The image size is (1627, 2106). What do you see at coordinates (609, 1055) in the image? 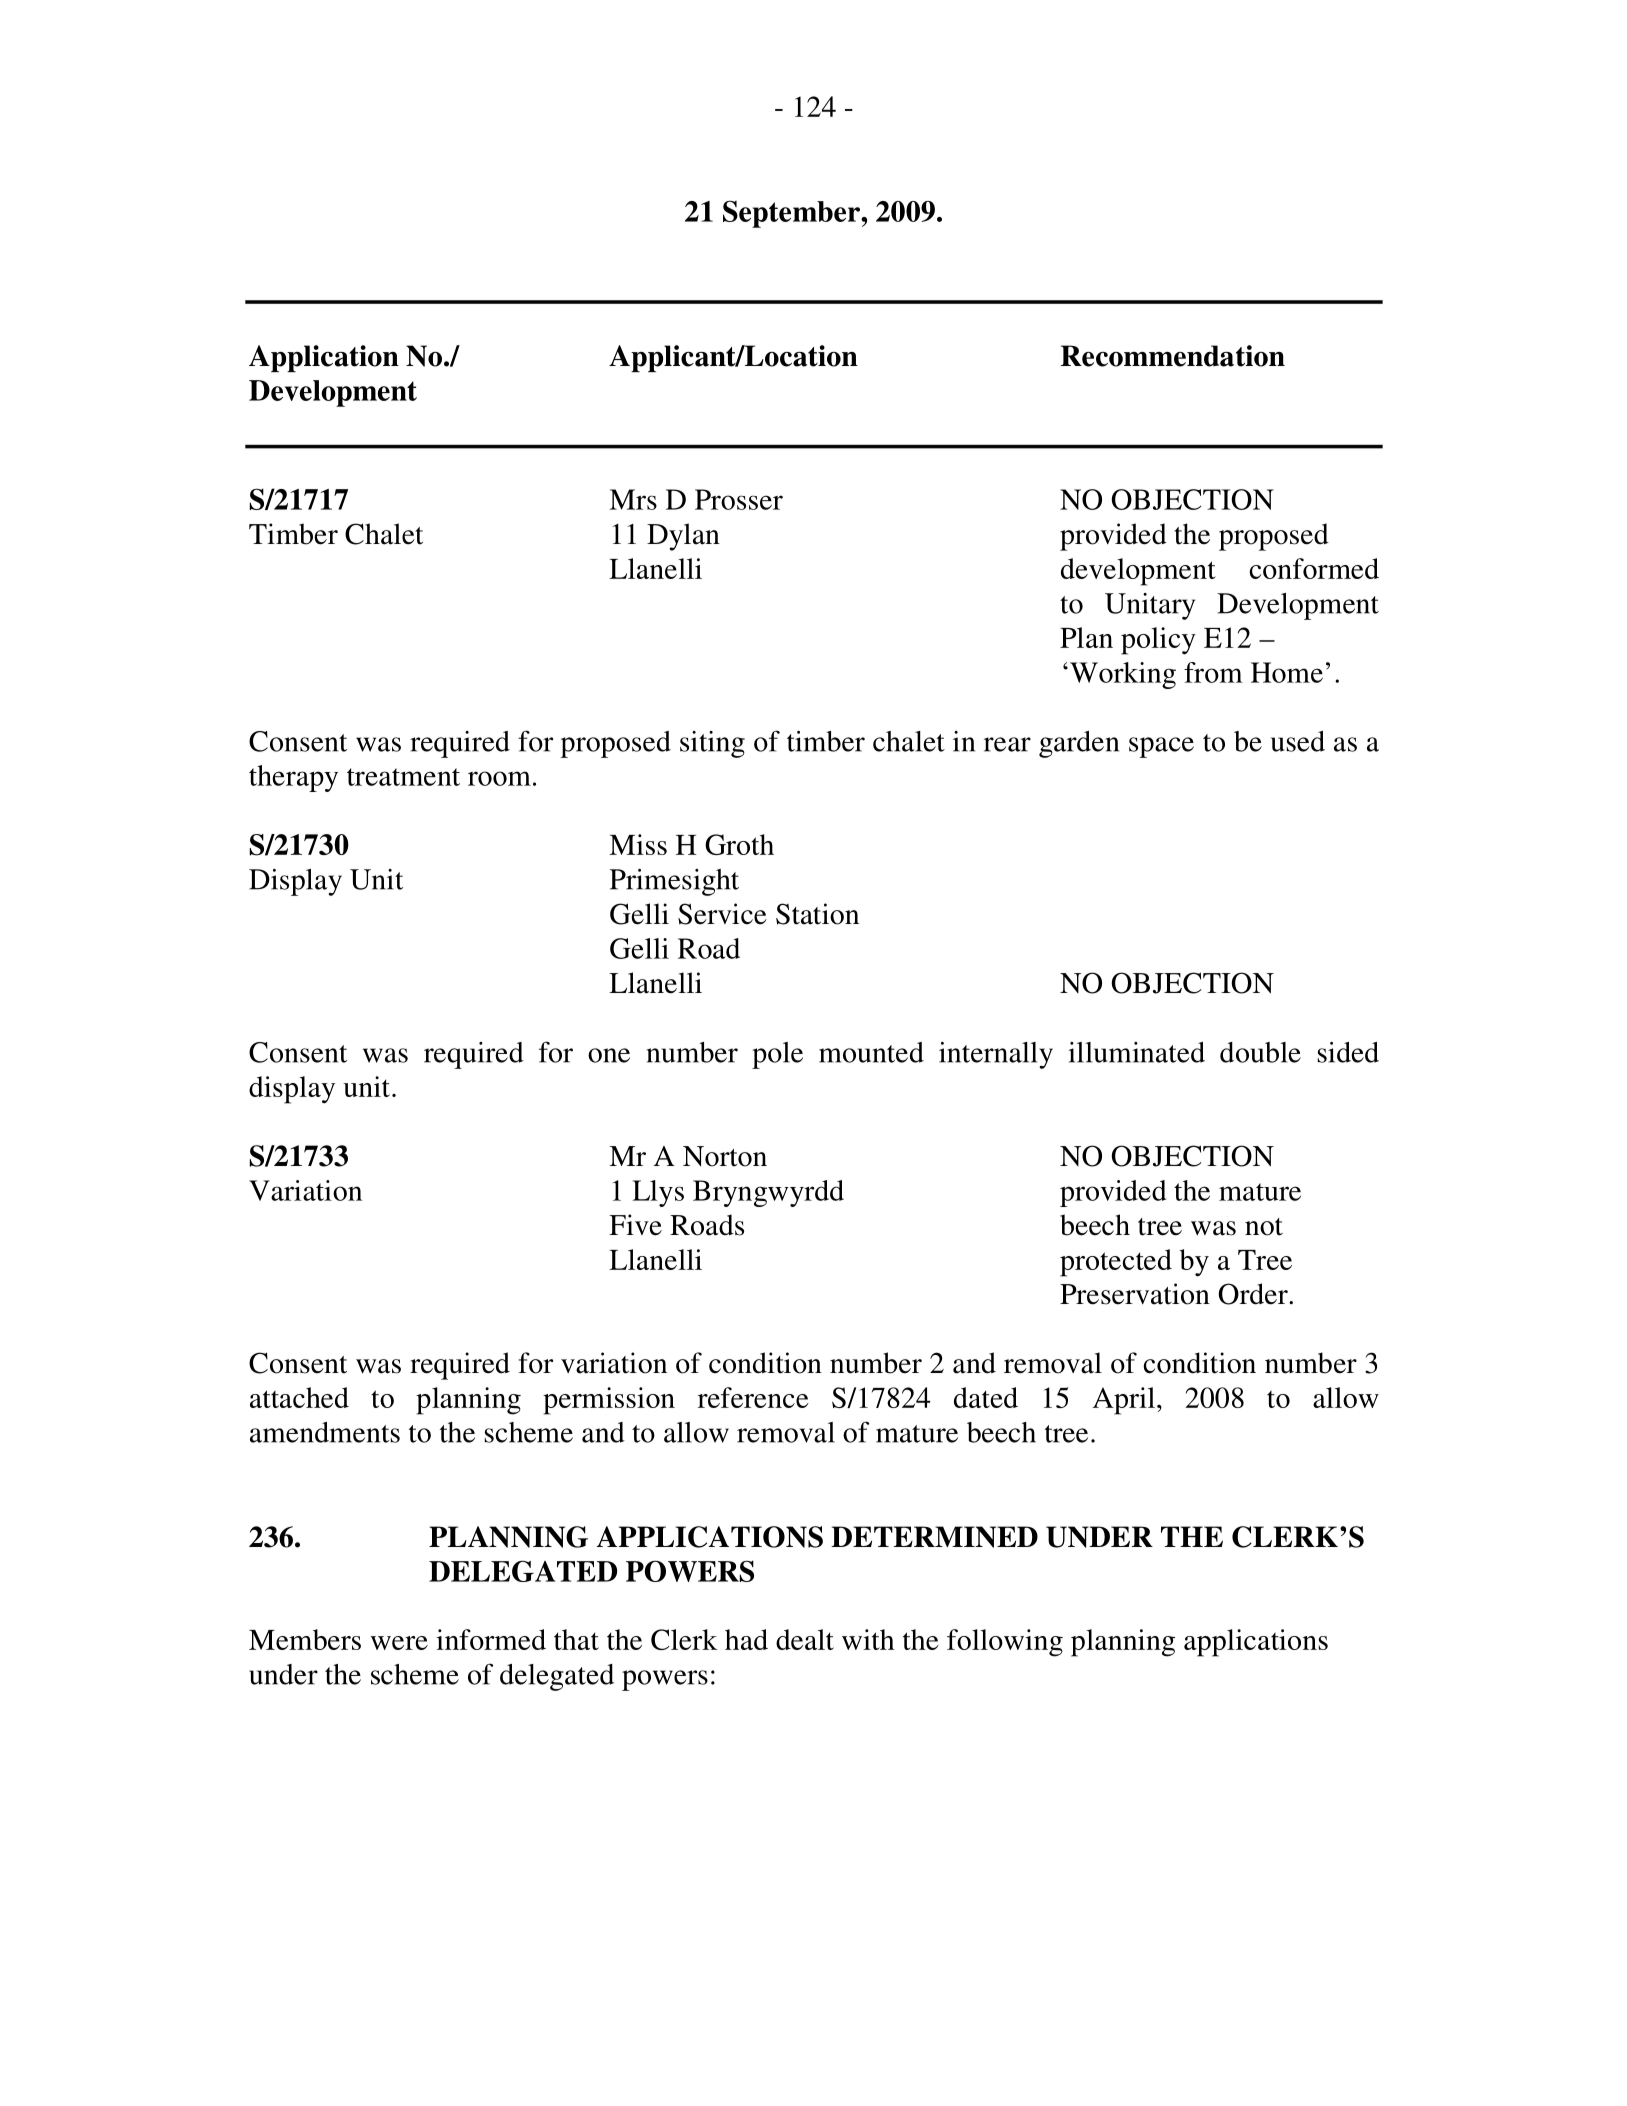
I see `one` at bounding box center [609, 1055].
